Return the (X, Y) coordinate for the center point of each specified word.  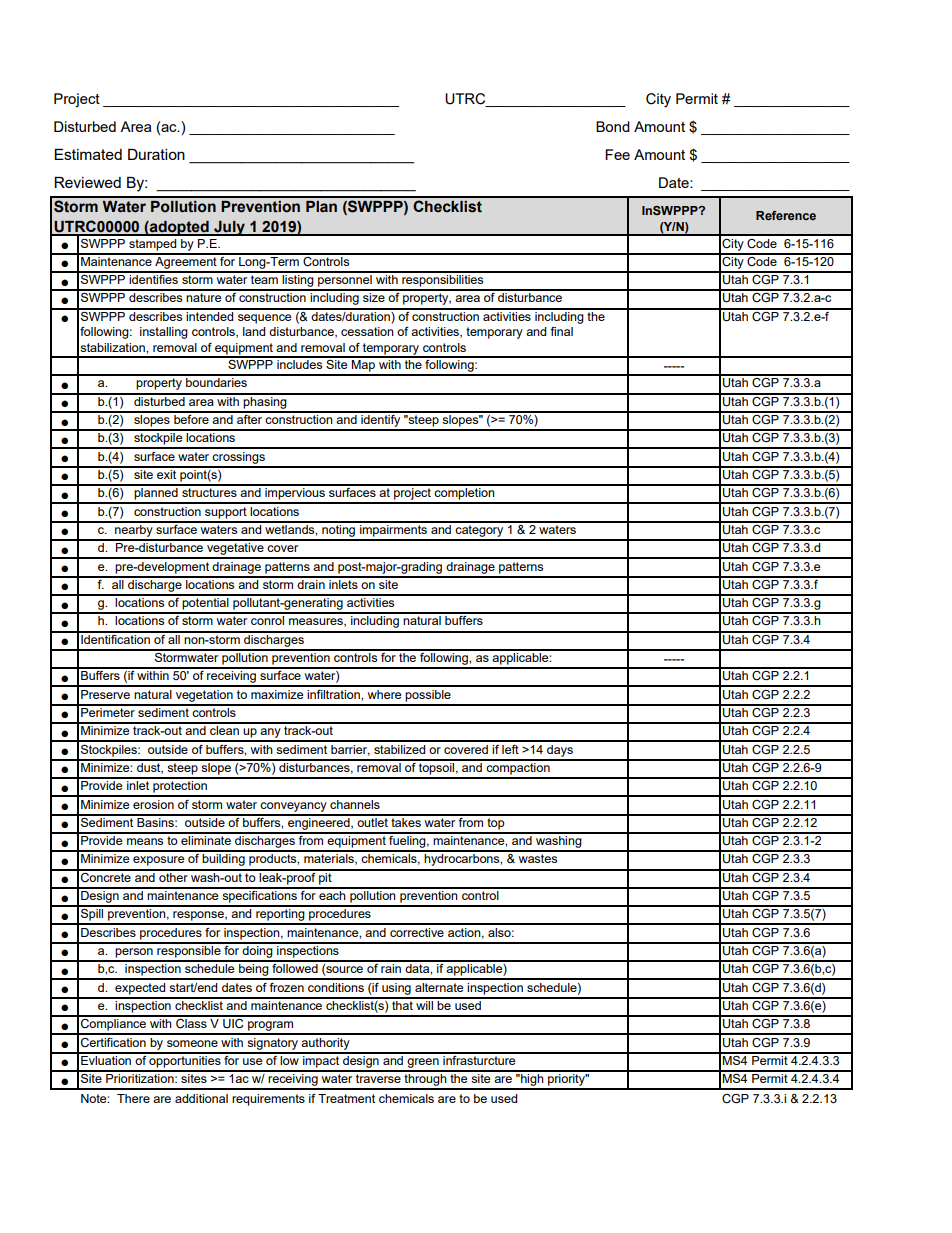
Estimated (88, 154)
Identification (115, 638)
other (173, 876)
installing (164, 333)
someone (192, 1043)
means (145, 841)
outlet (372, 821)
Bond (613, 126)
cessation (367, 331)
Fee (617, 154)
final (561, 331)
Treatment (346, 1098)
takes (406, 821)
